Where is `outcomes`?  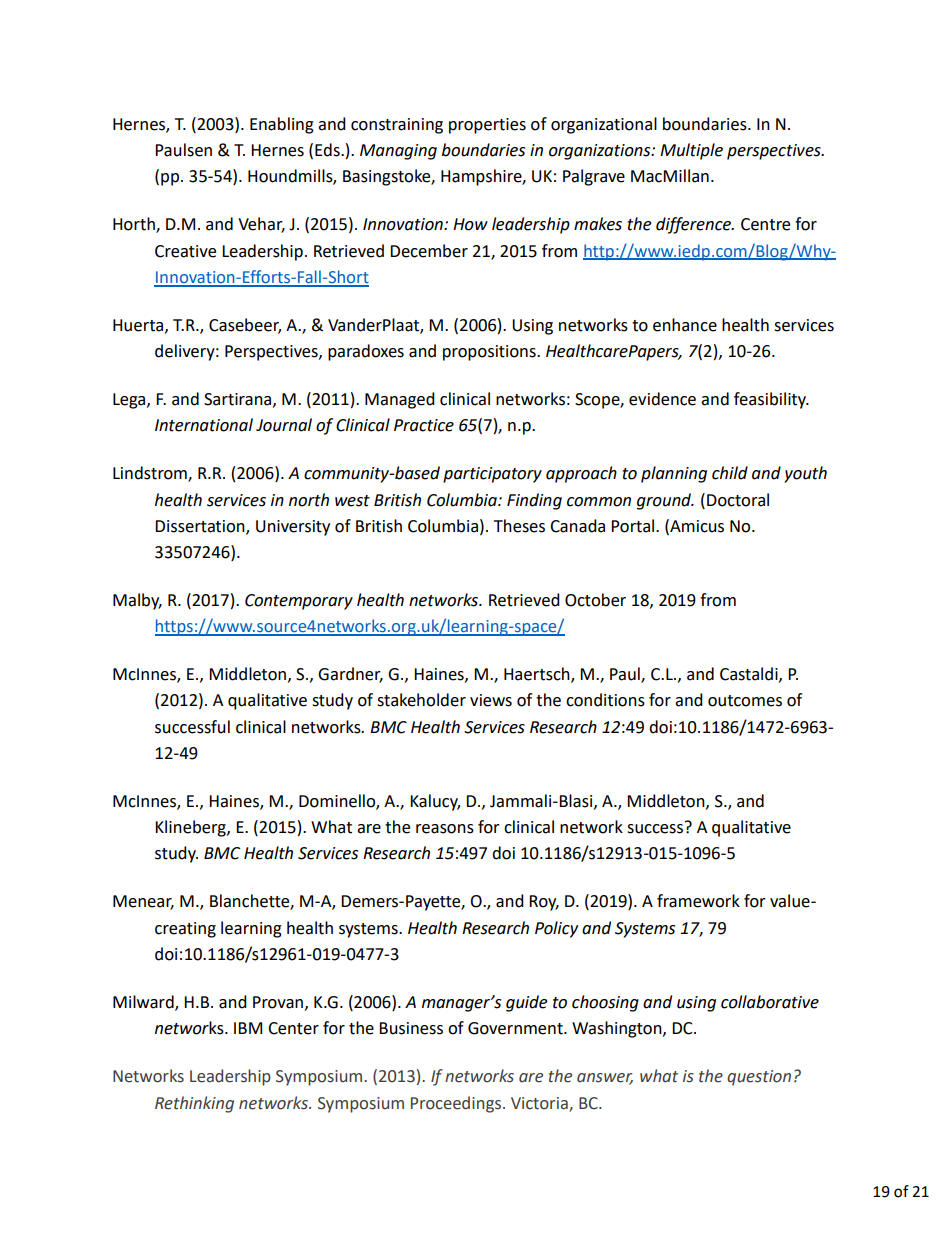 outcomes is located at coordinates (745, 701).
